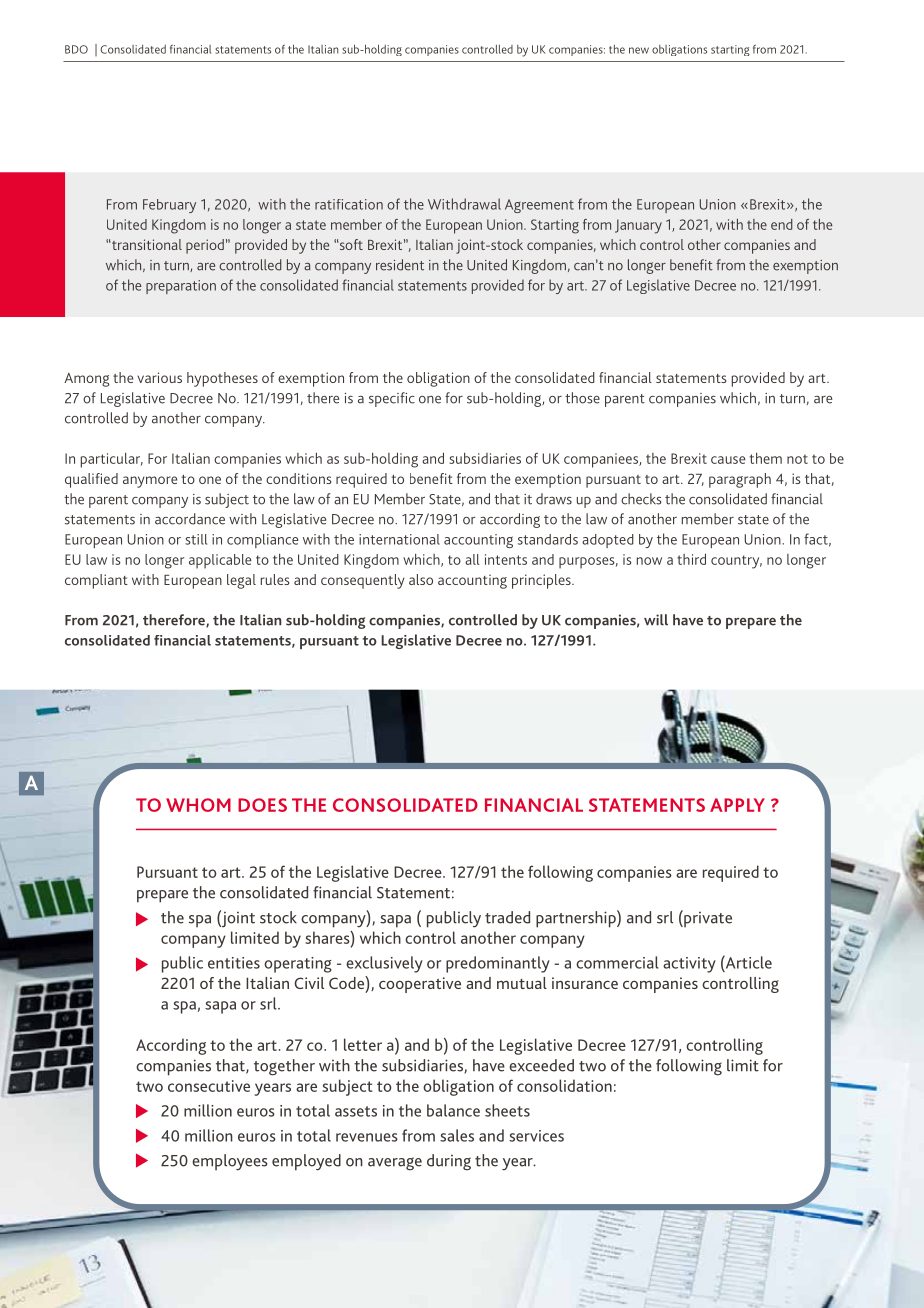 The width and height of the document is (924, 1308). What do you see at coordinates (209, 1086) in the document?
I see `consecutive` at bounding box center [209, 1086].
